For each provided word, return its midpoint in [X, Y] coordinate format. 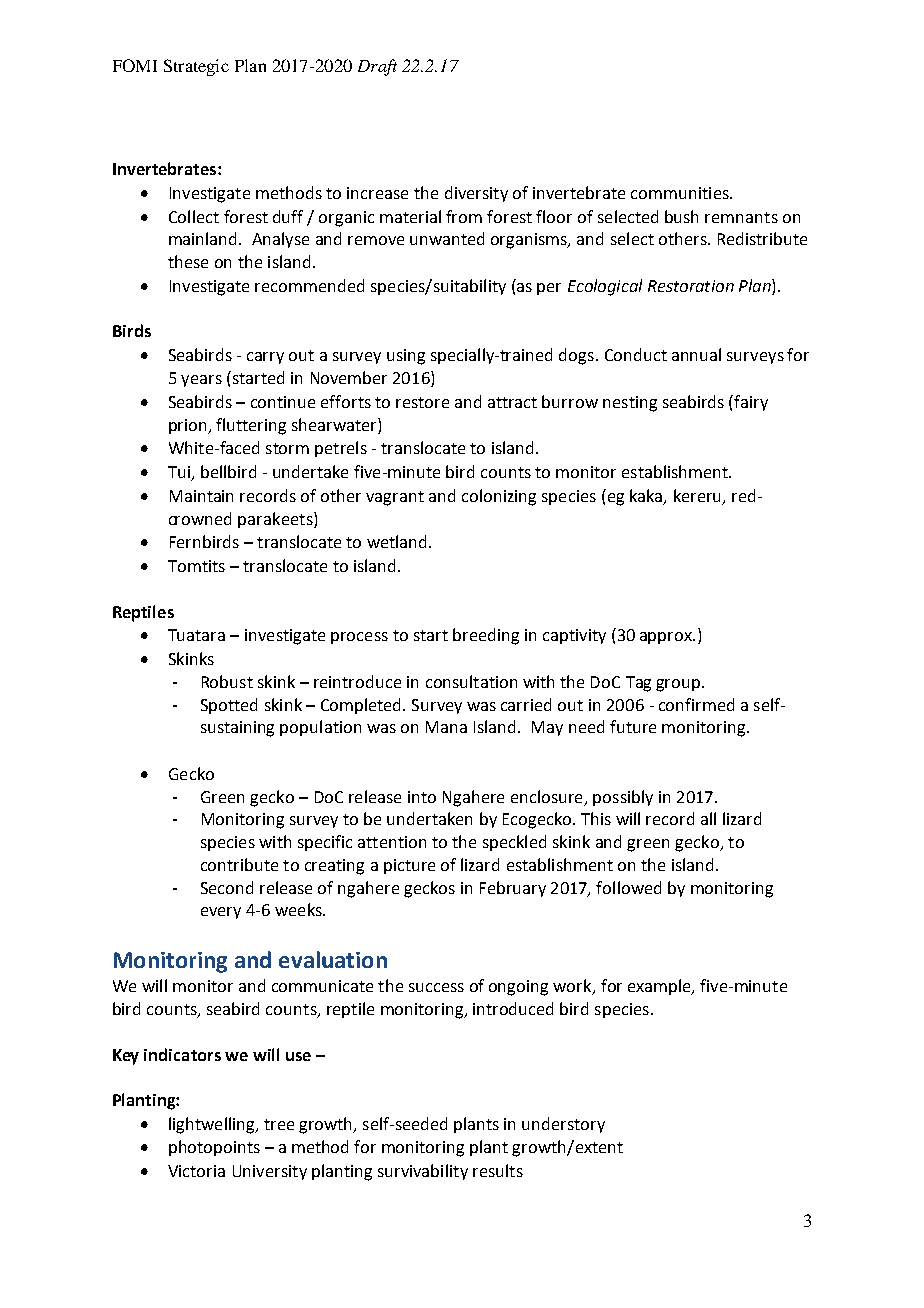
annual [696, 354]
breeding [486, 636]
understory [563, 1125]
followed [628, 887]
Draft [377, 67]
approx [667, 638]
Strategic [196, 67]
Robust [227, 681]
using [406, 357]
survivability [423, 1172]
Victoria [196, 1171]
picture [409, 866]
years [201, 381]
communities [681, 193]
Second [227, 887]
